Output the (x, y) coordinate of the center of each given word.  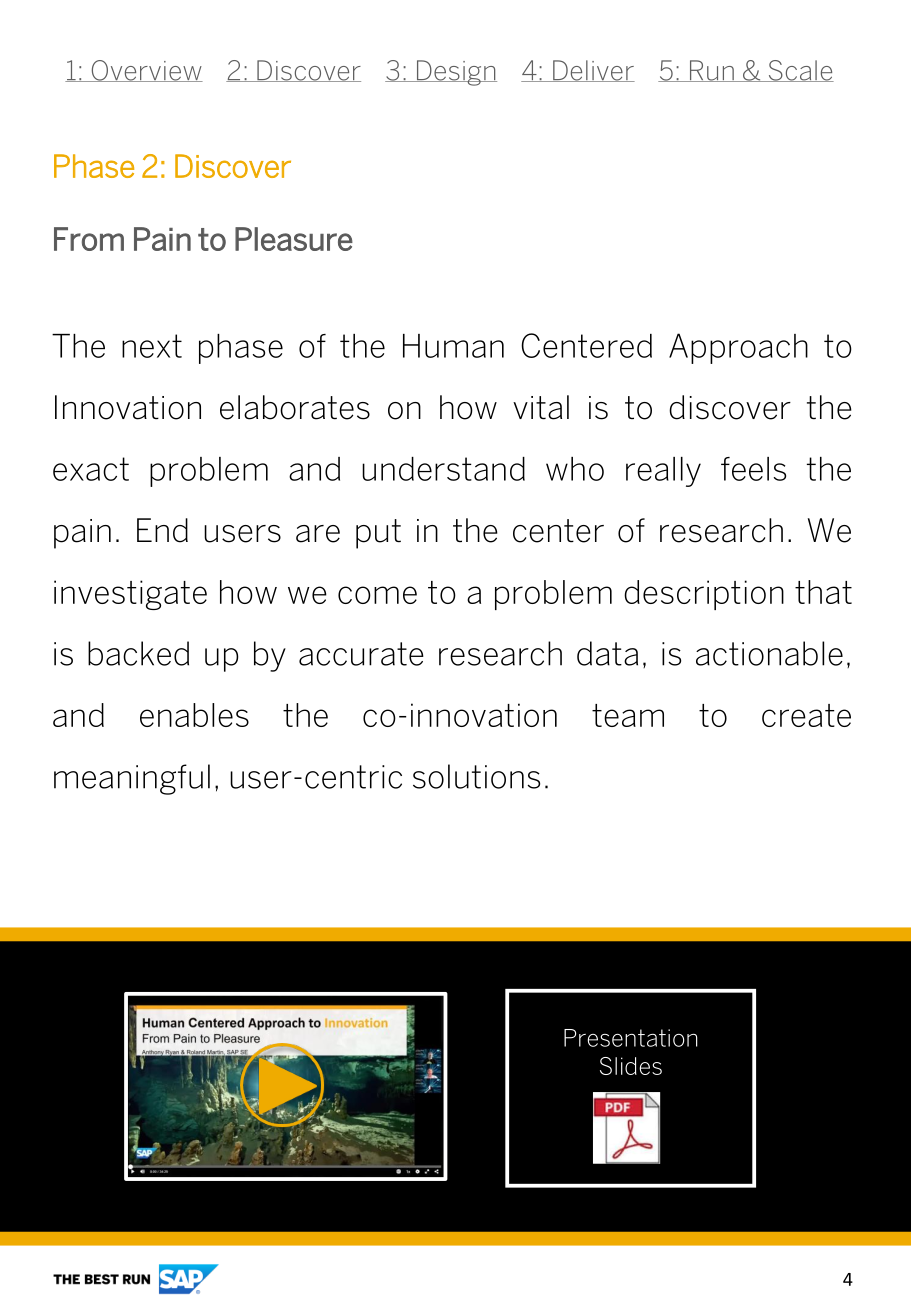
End (162, 530)
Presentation (631, 1038)
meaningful (132, 779)
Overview (146, 71)
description (704, 595)
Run (711, 71)
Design (455, 73)
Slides (631, 1066)
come (377, 595)
